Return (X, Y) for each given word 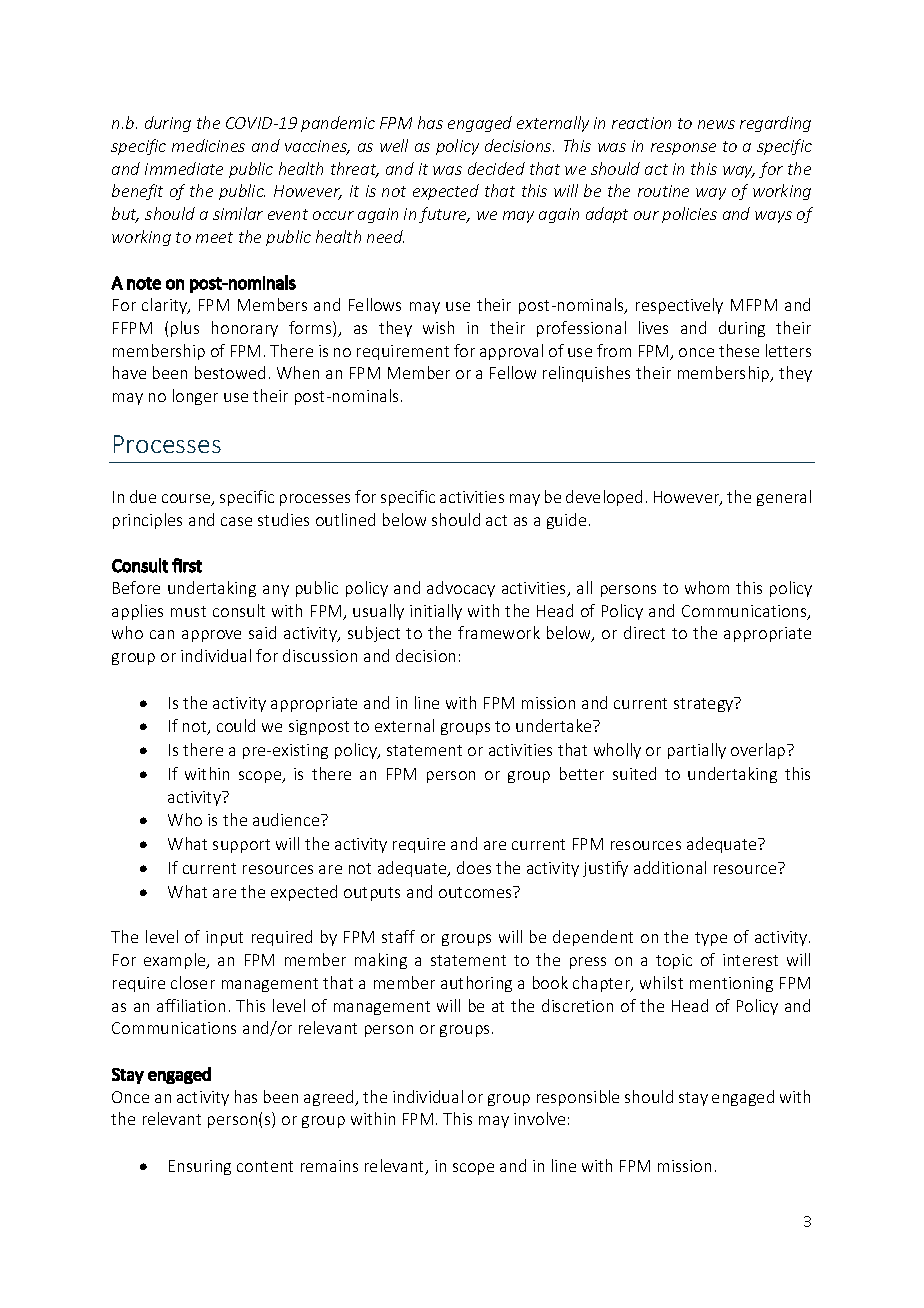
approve (211, 636)
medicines (208, 145)
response (683, 149)
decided (496, 168)
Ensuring (200, 1167)
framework (499, 632)
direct (644, 632)
